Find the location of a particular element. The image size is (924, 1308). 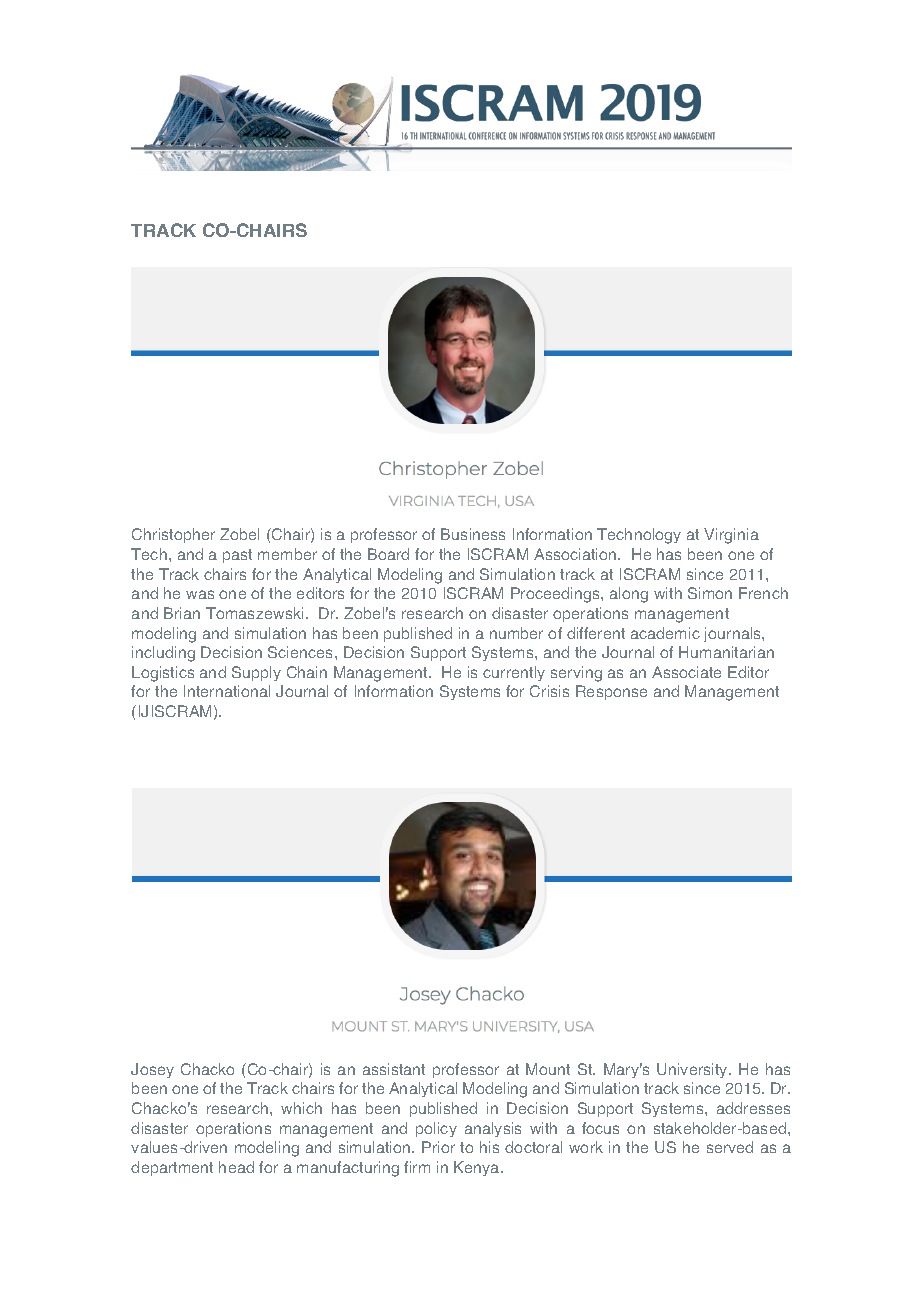

assistant is located at coordinates (394, 1069).
